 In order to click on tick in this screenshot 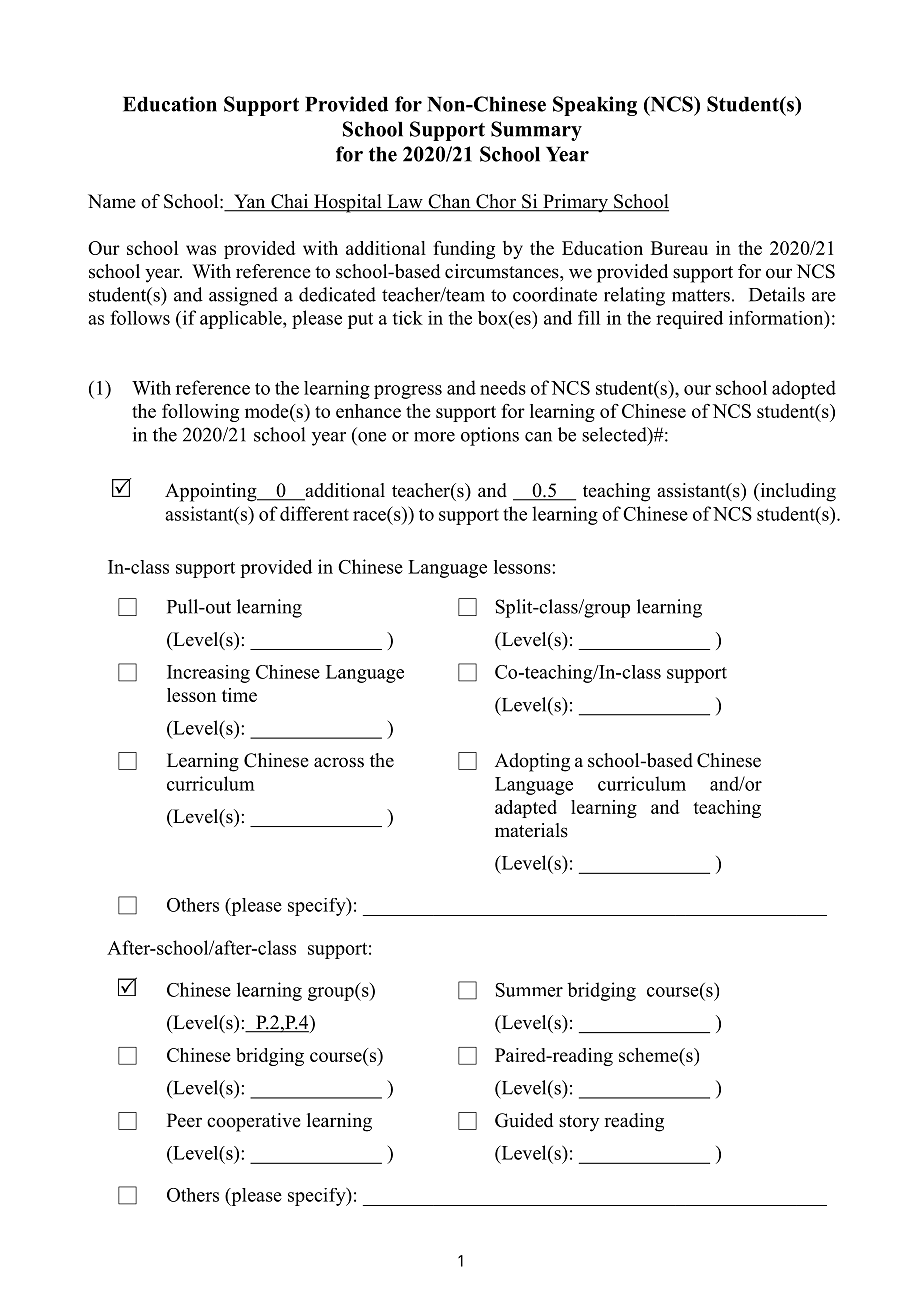, I will do `click(408, 318)`.
